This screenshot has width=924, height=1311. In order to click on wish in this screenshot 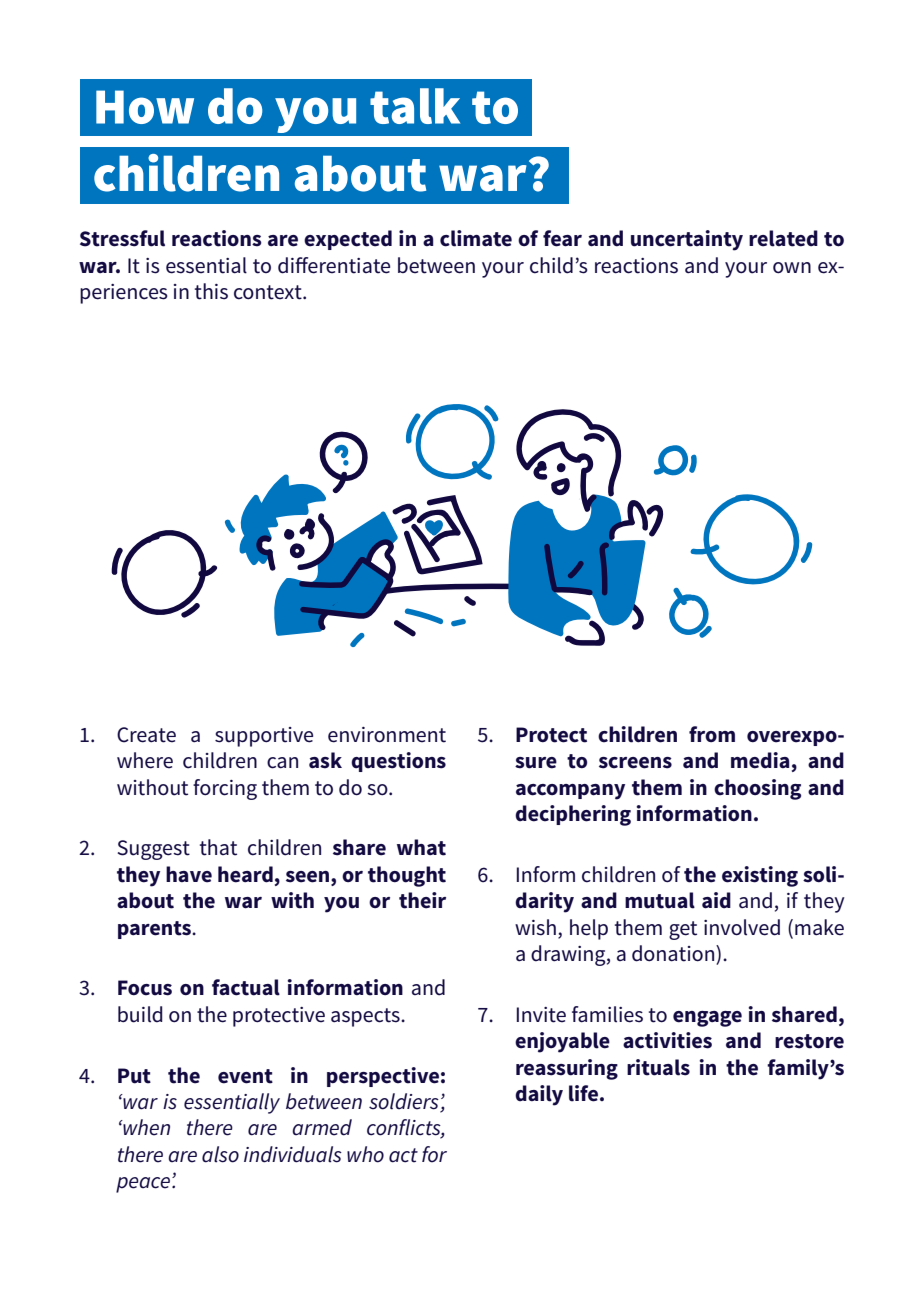, I will do `click(535, 927)`.
